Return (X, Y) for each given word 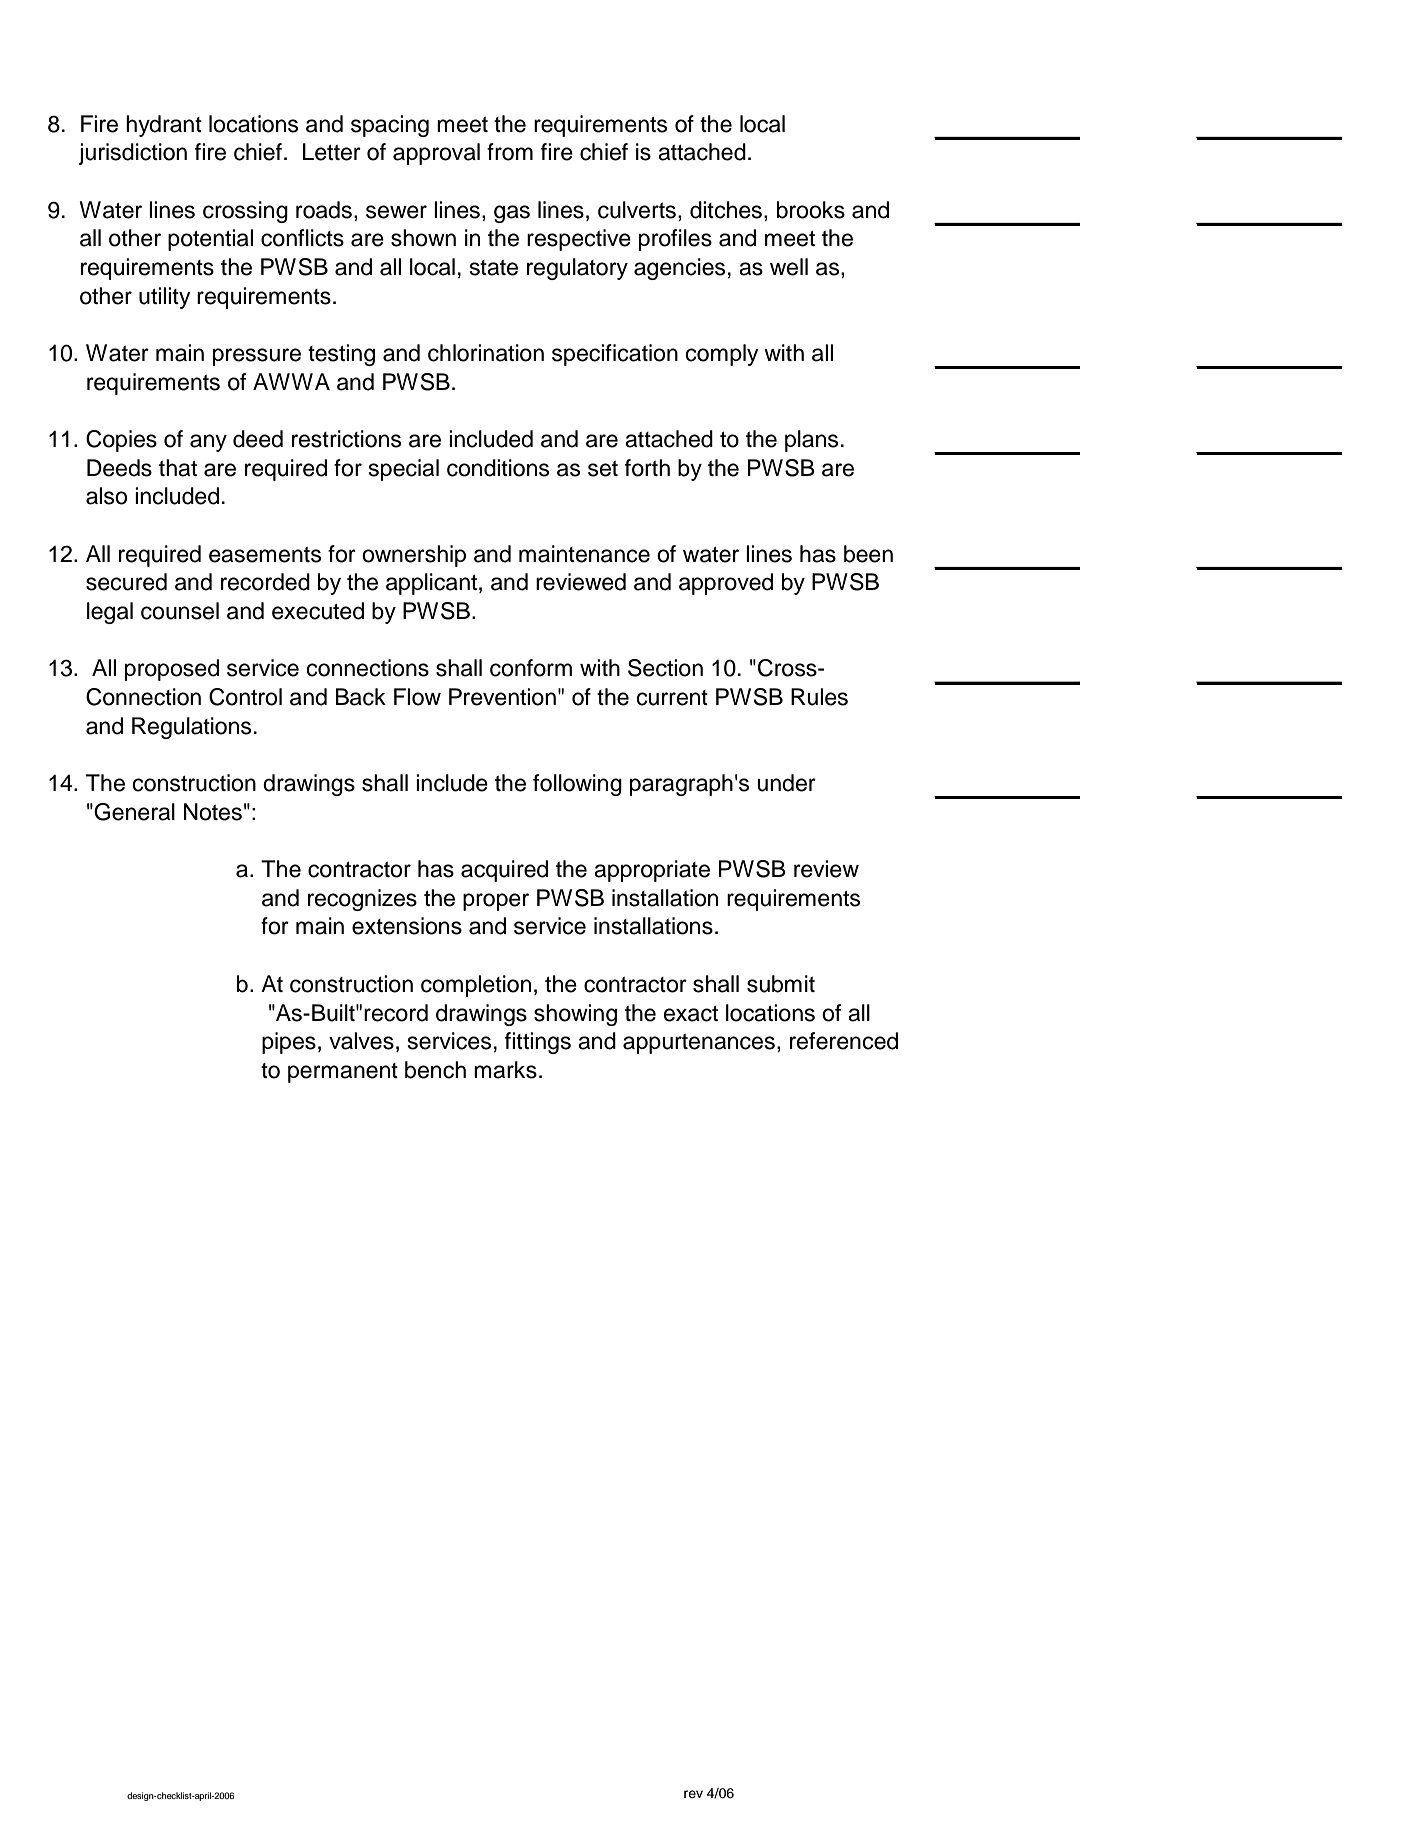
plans (811, 441)
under (786, 783)
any (208, 443)
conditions (498, 468)
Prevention (502, 697)
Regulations (191, 728)
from (510, 152)
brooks (811, 210)
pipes (289, 1043)
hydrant (164, 126)
